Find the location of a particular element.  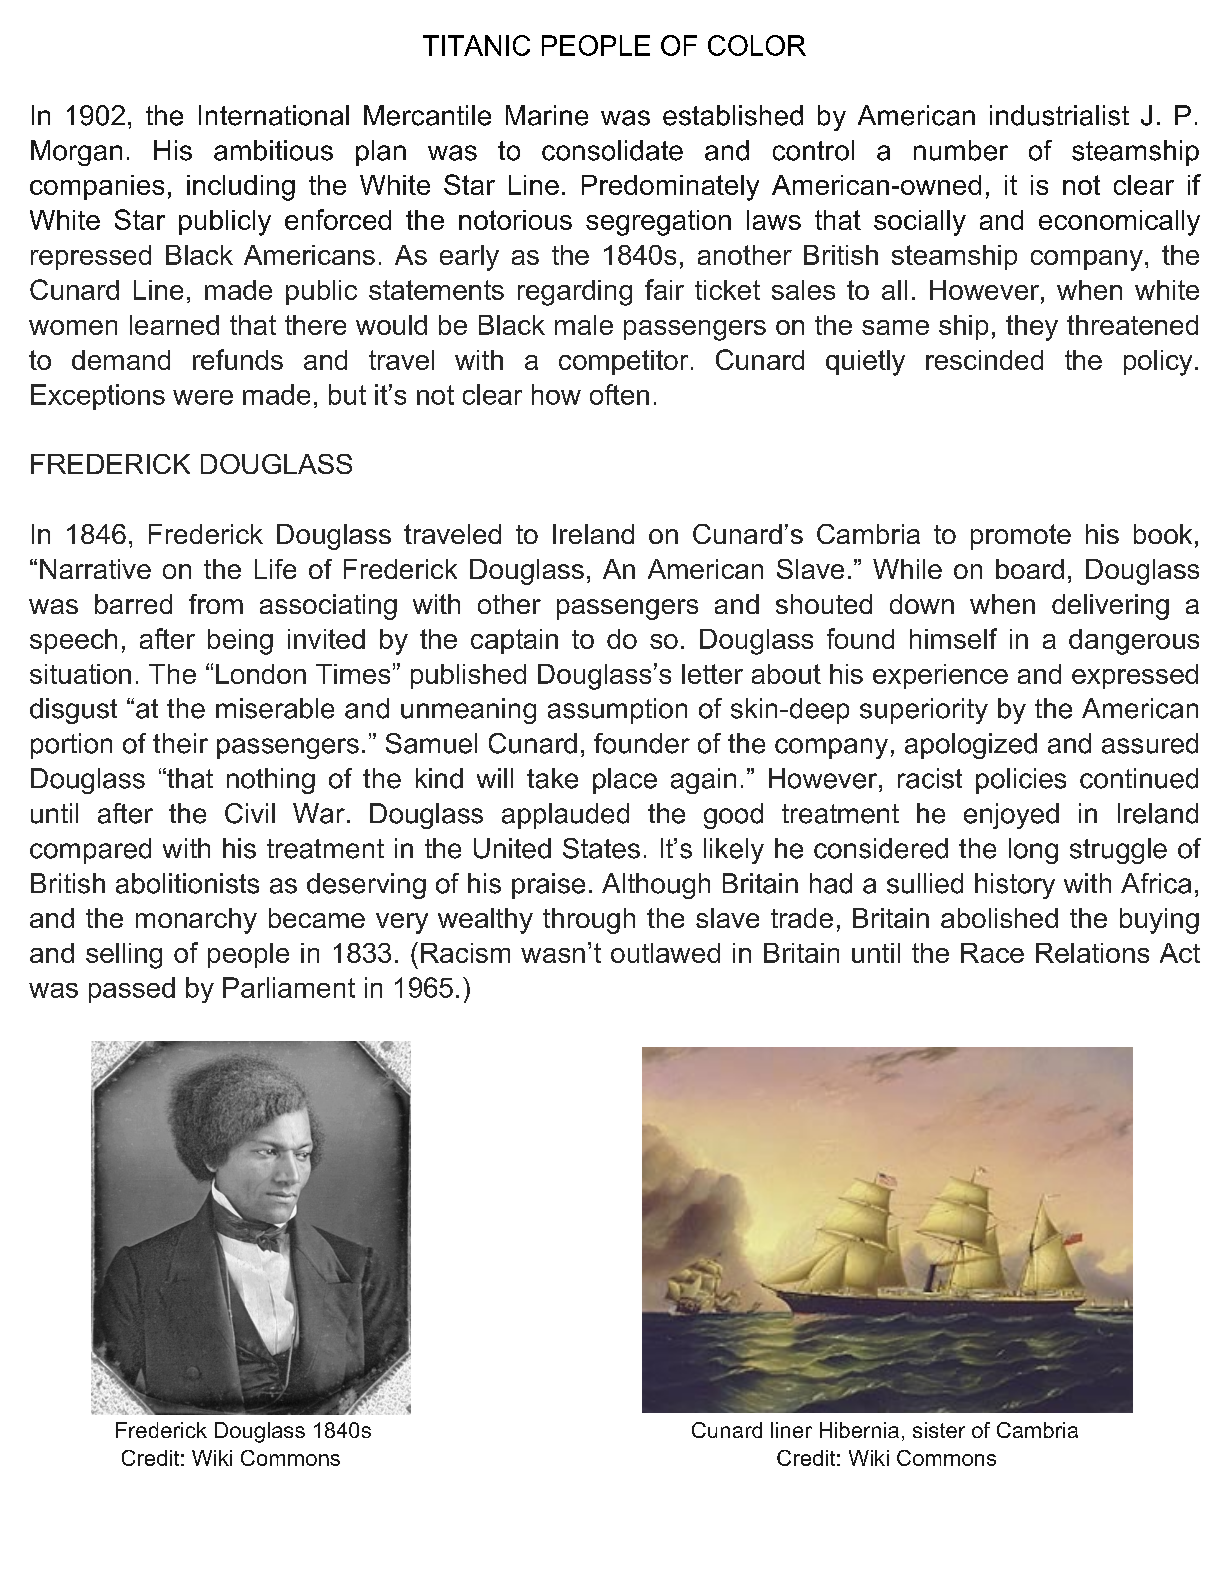

Hibernia is located at coordinates (859, 1430).
